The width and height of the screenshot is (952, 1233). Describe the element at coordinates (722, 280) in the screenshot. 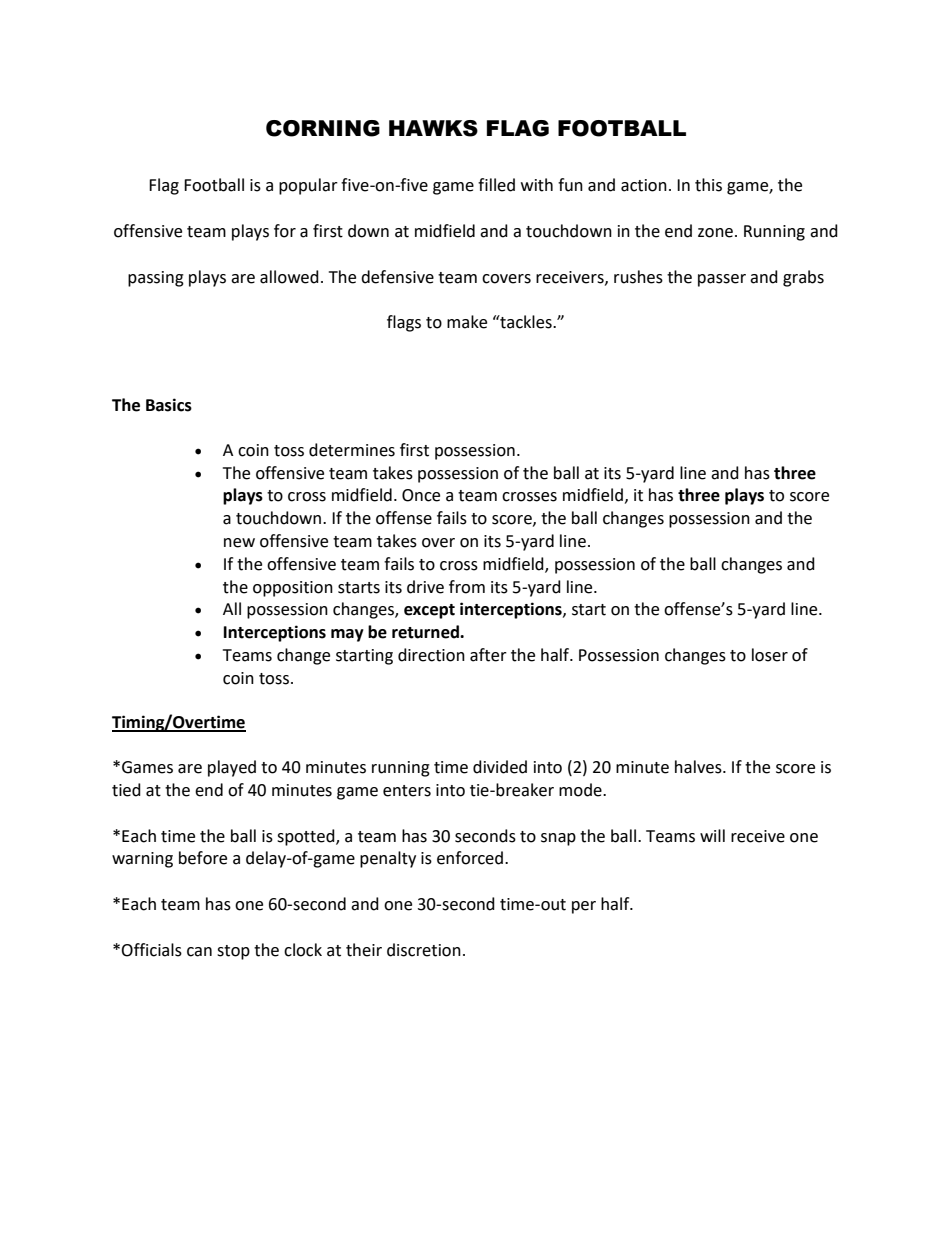

I see `passer` at that location.
